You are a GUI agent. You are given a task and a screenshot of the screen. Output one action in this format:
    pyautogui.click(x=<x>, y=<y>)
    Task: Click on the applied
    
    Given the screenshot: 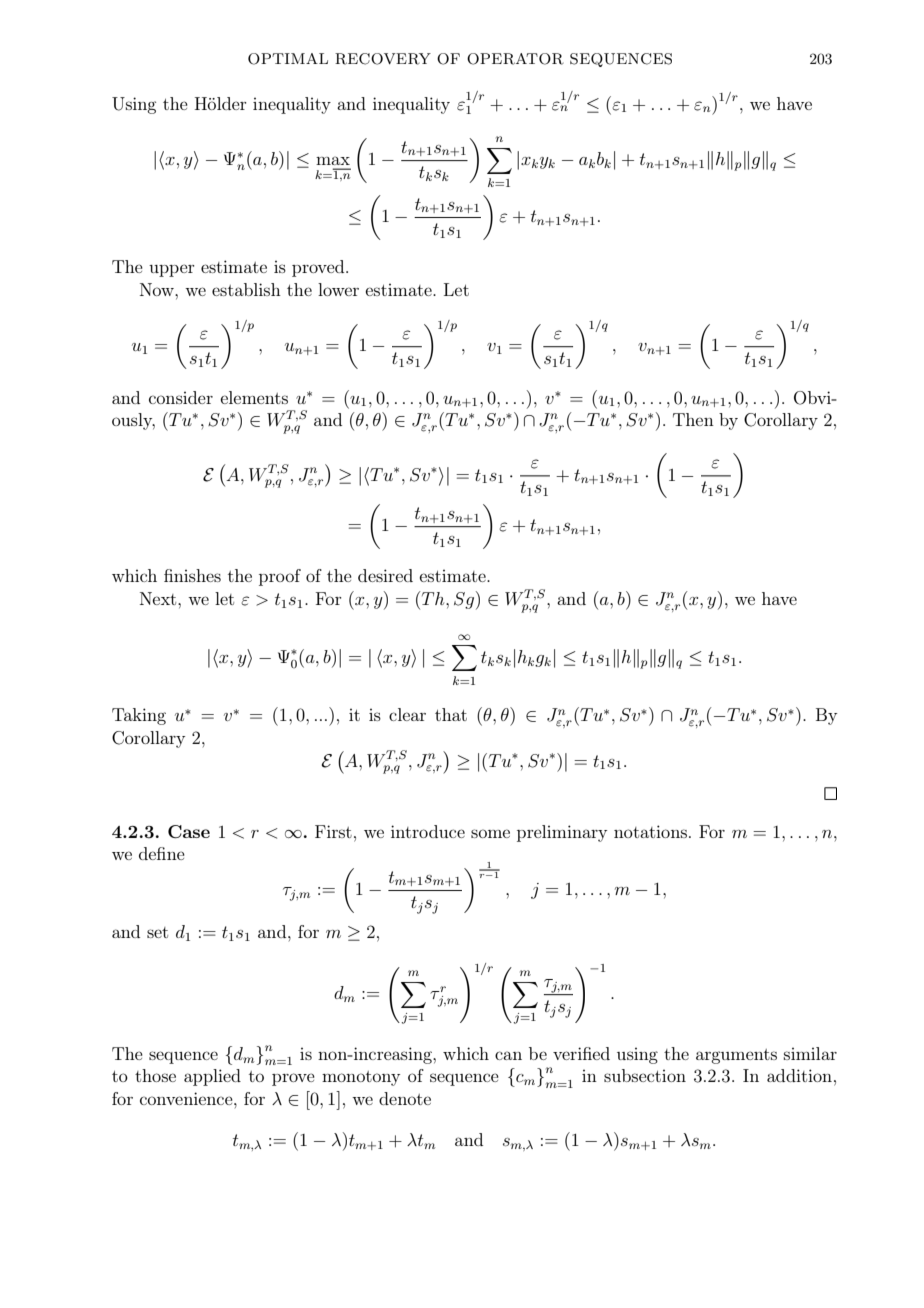 What is the action you would take?
    pyautogui.click(x=212, y=1077)
